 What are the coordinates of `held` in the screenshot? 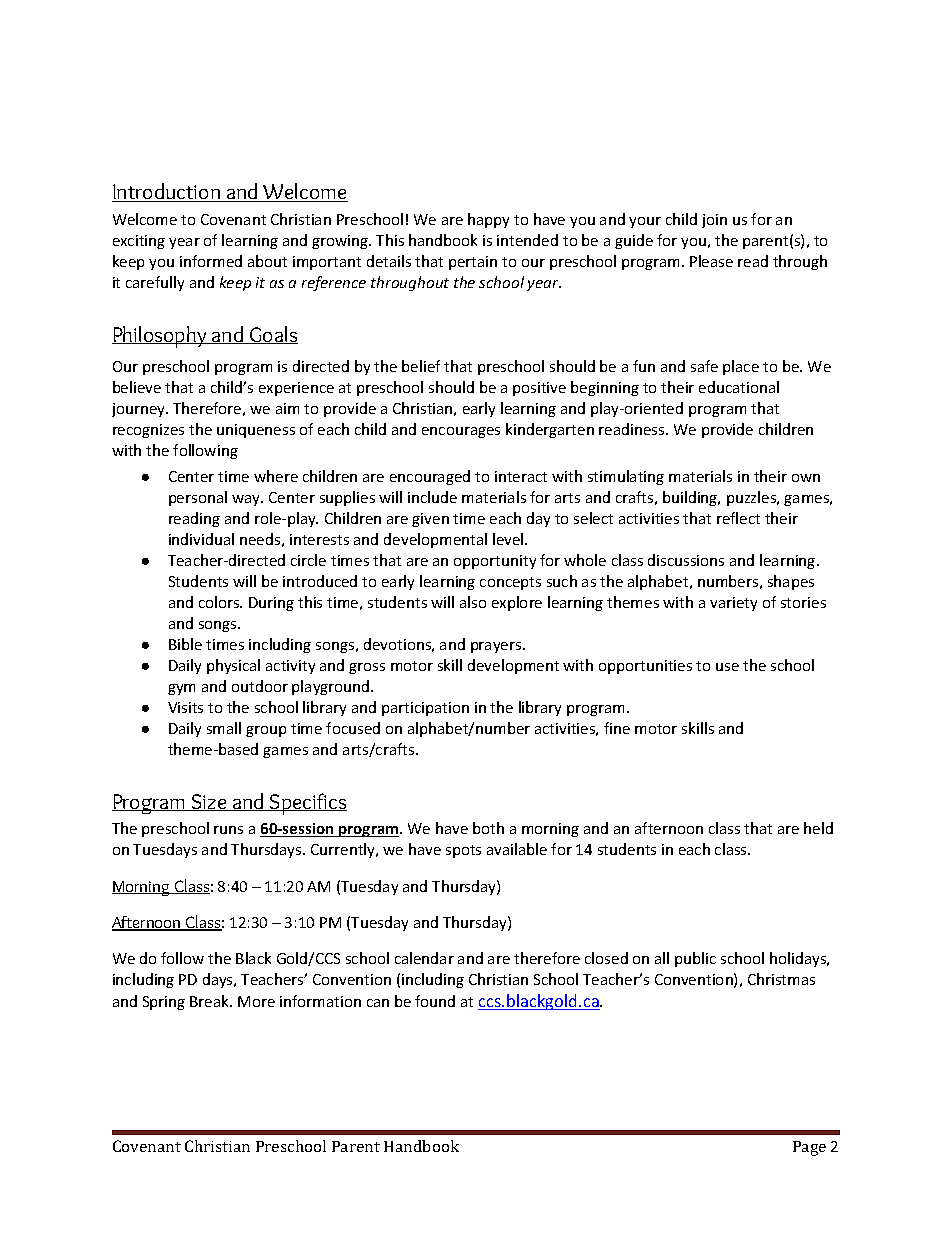 It's located at (818, 828).
